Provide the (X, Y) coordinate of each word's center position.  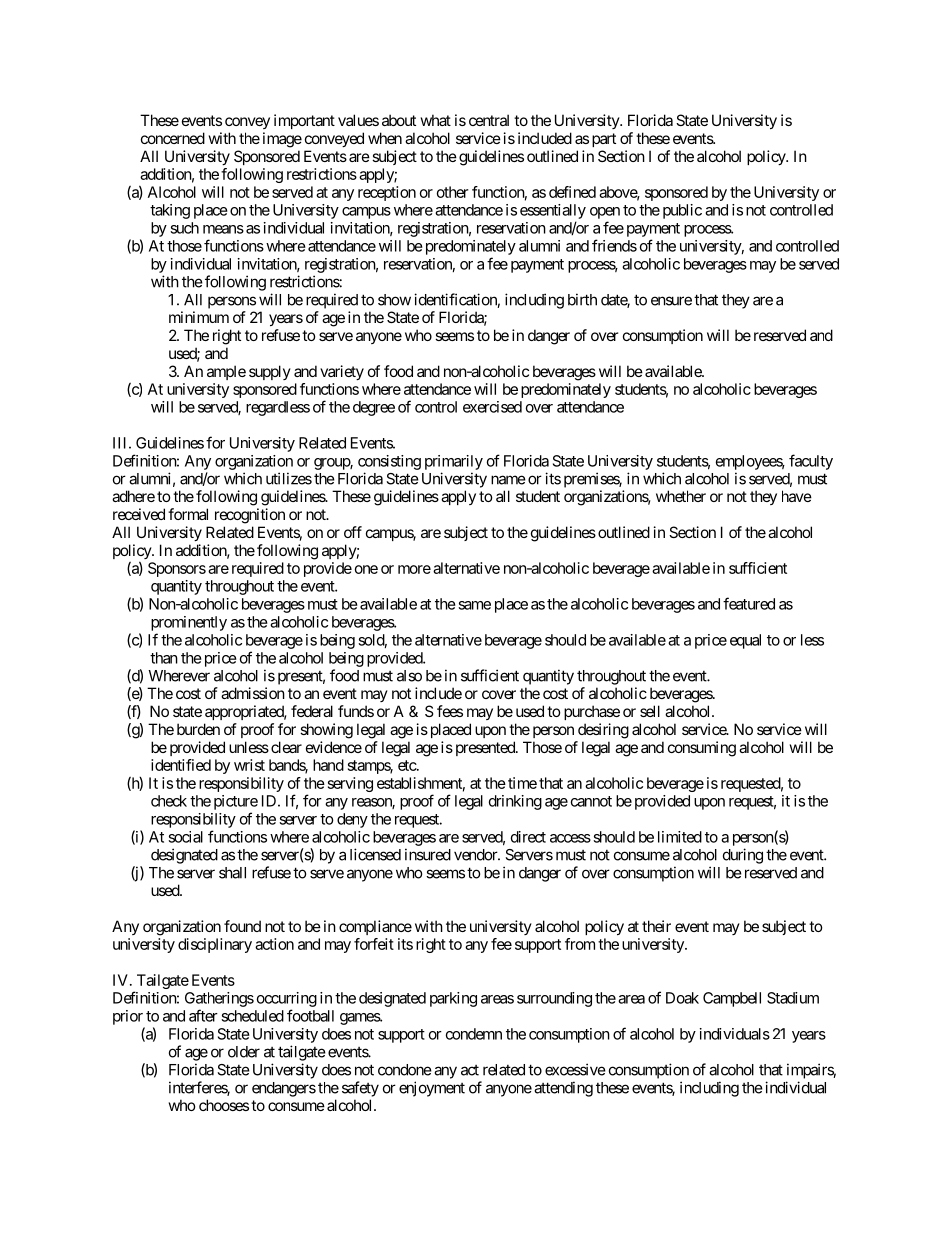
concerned (173, 138)
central (489, 120)
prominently (189, 623)
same (474, 605)
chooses (224, 1105)
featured (749, 603)
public (682, 211)
